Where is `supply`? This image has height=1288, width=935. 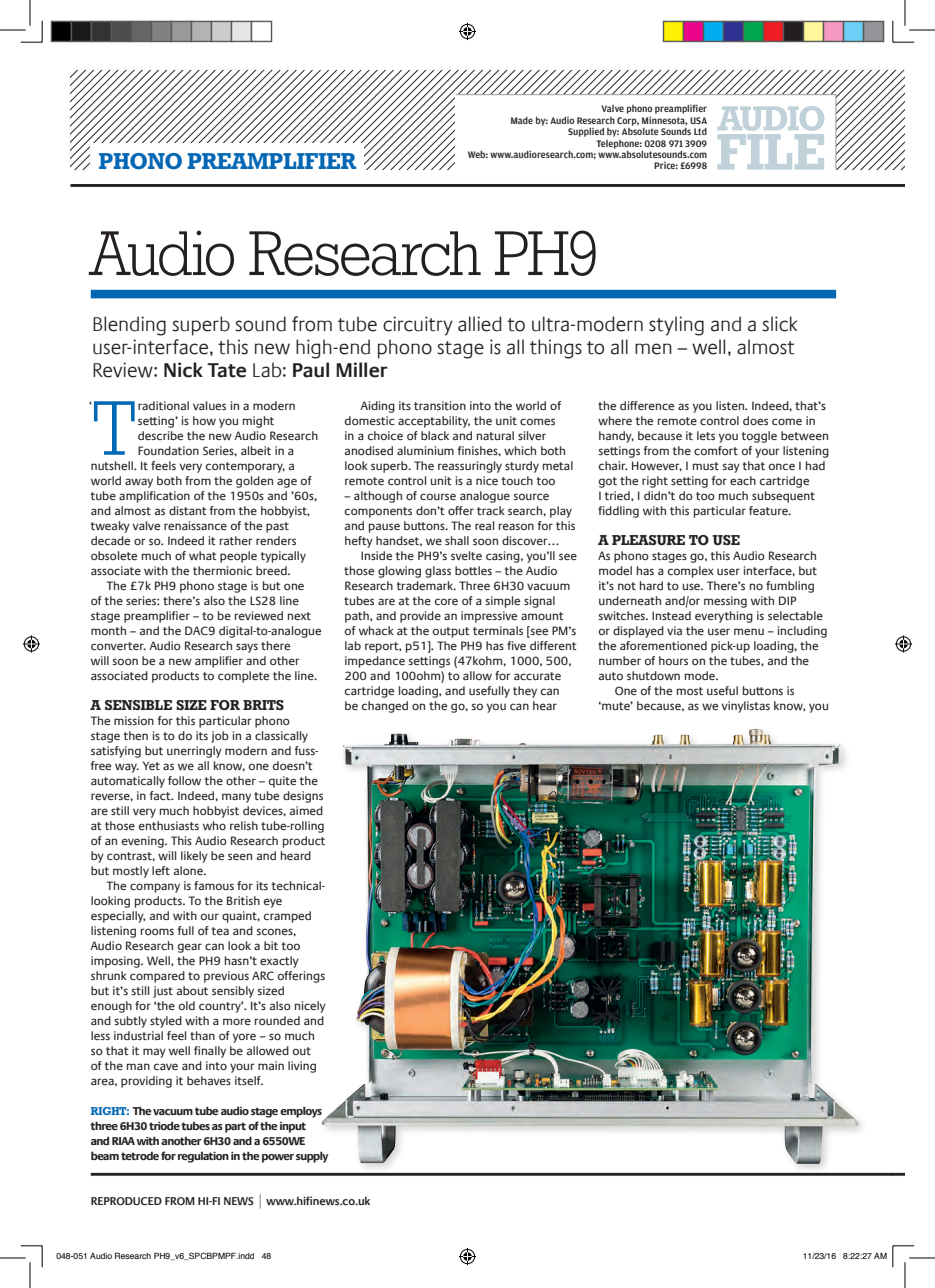
supply is located at coordinates (312, 1157).
